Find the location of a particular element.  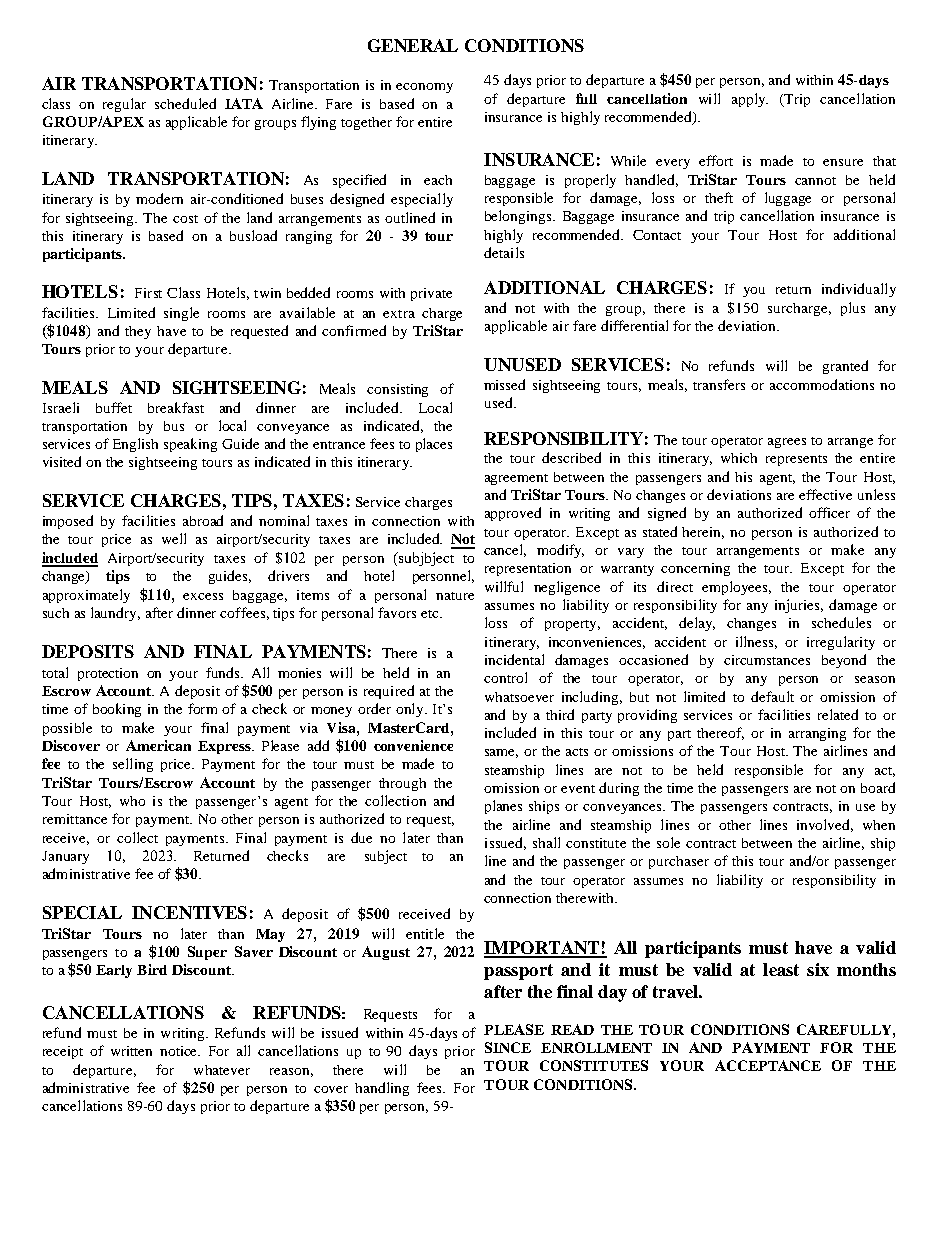

scheduled is located at coordinates (185, 103).
